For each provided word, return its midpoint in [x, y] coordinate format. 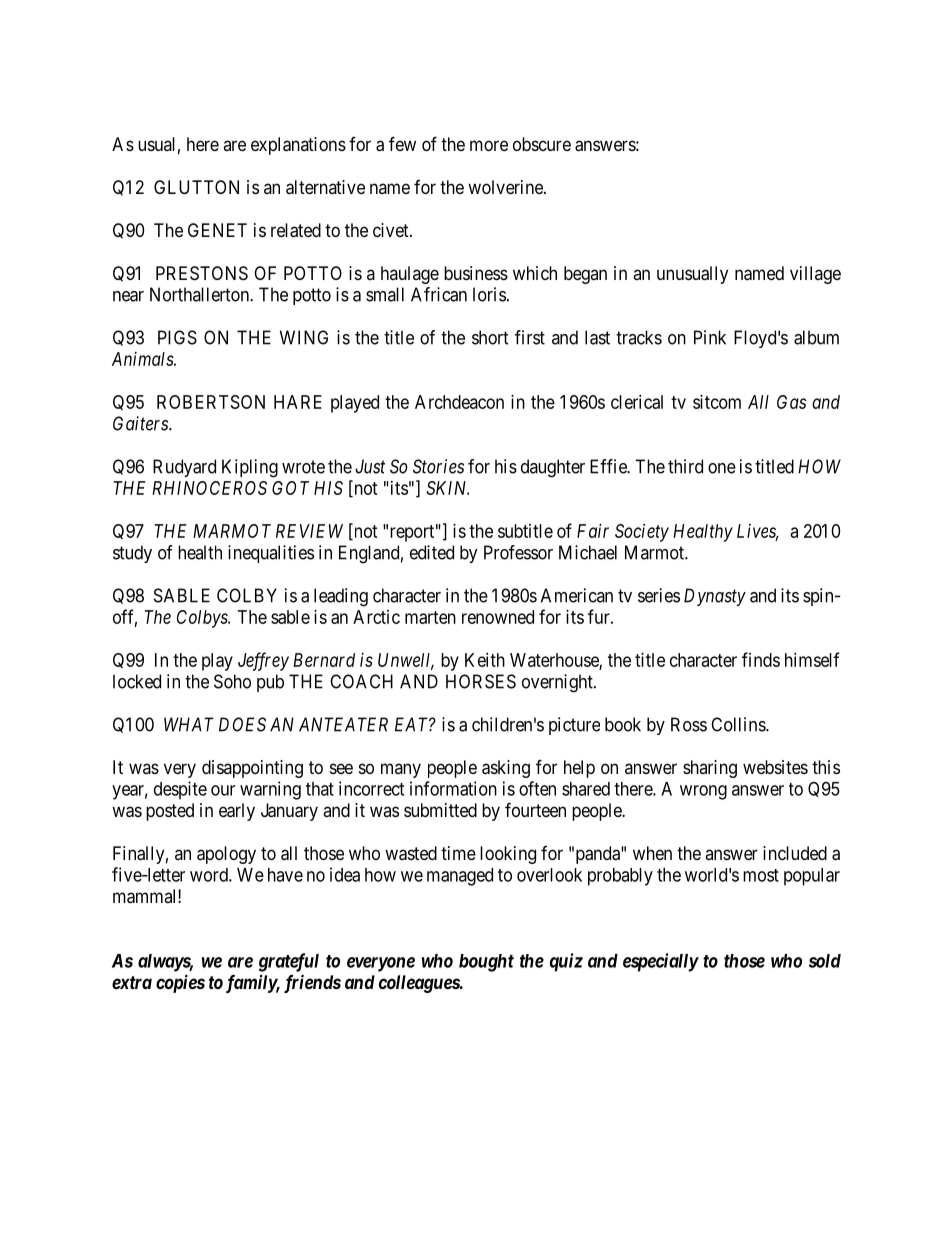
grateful [289, 962]
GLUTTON [196, 187]
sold [825, 961]
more [489, 145]
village [815, 275]
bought [486, 963]
